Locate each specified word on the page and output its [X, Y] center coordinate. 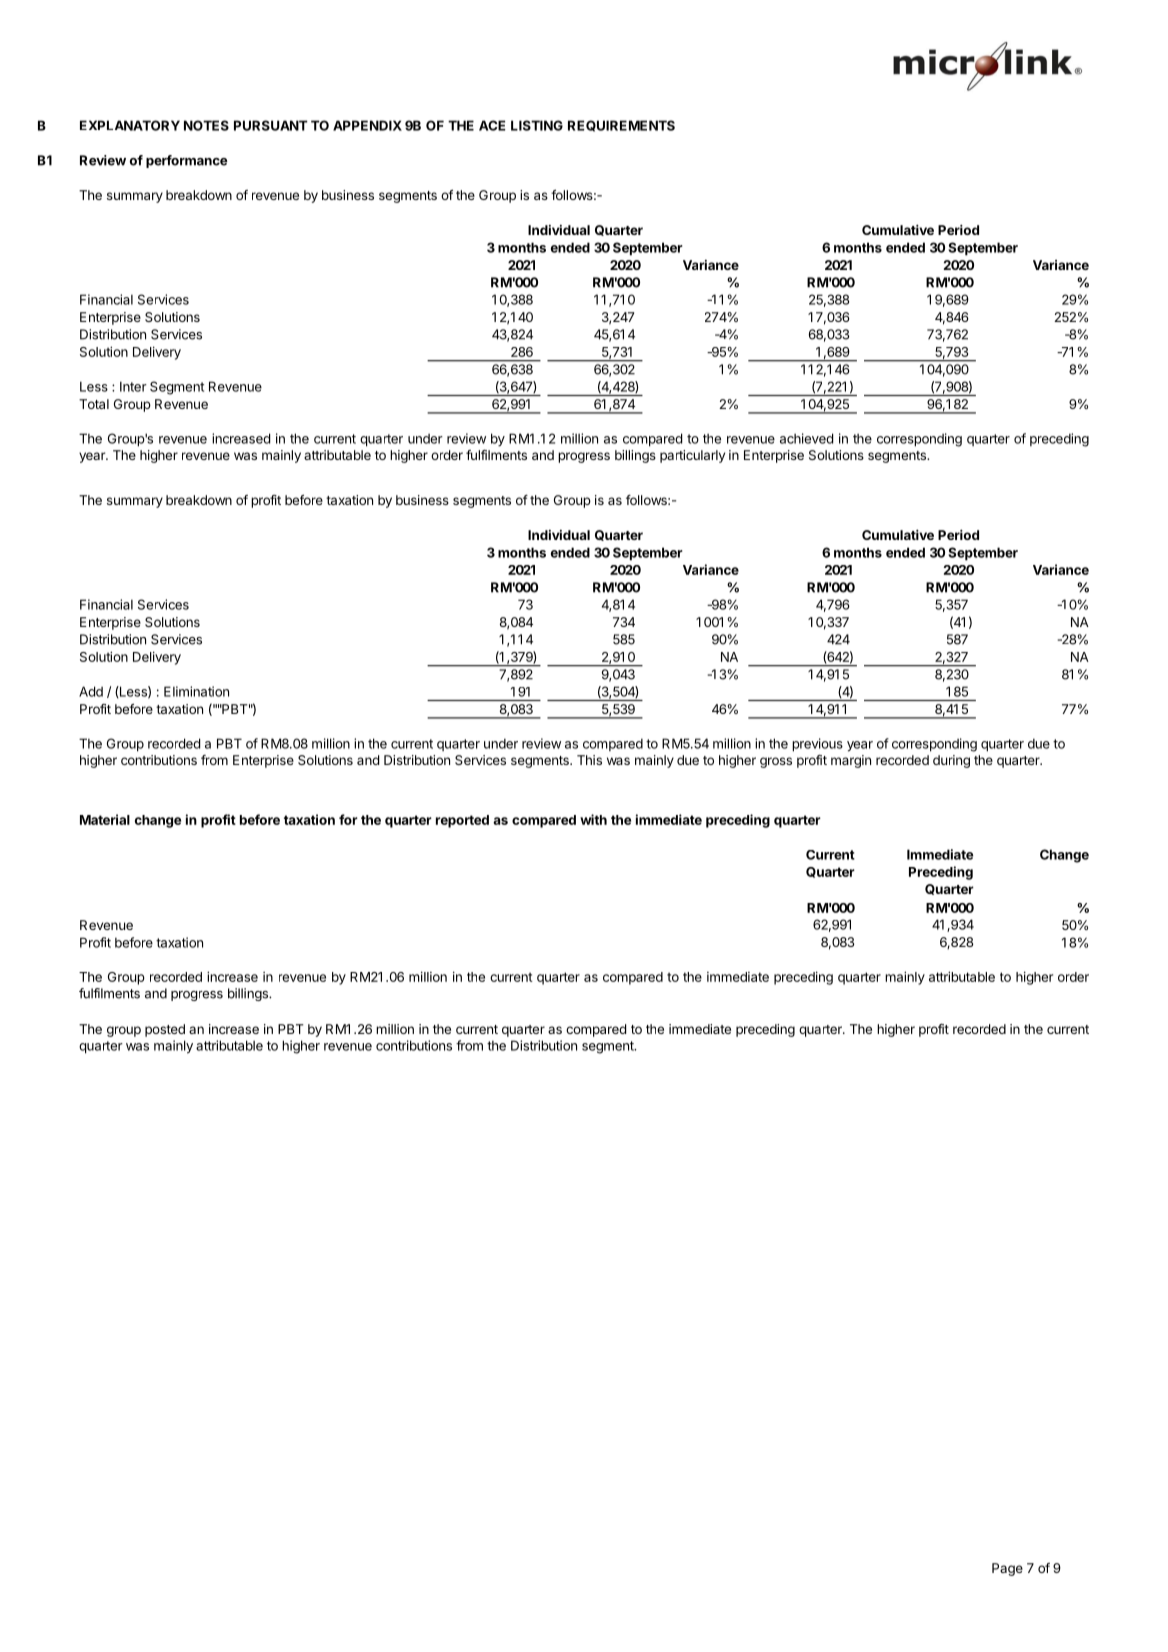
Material [105, 819]
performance [187, 161]
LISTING [537, 125]
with [593, 819]
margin [851, 761]
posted [165, 1030]
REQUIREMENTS [621, 126]
